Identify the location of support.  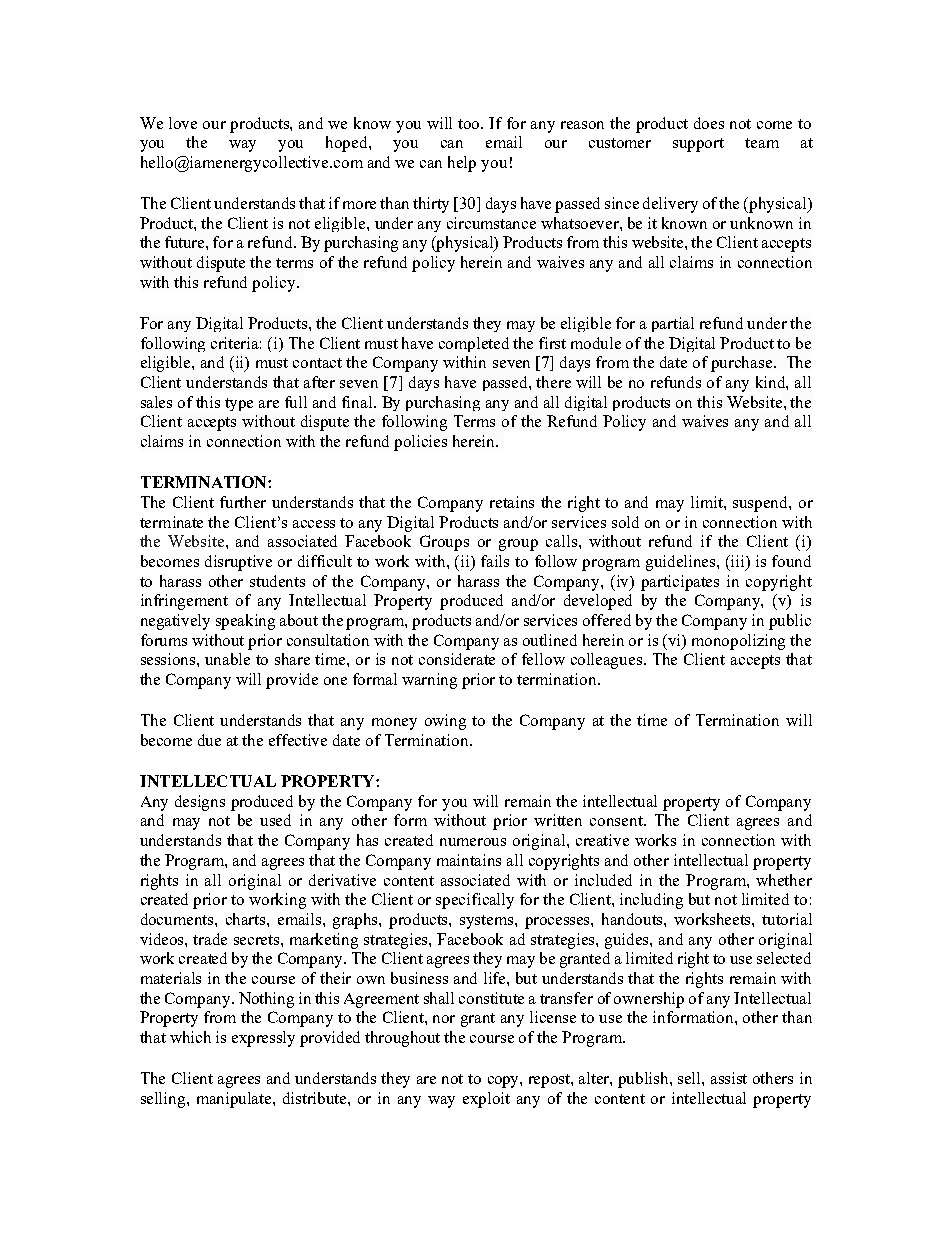
(698, 145).
